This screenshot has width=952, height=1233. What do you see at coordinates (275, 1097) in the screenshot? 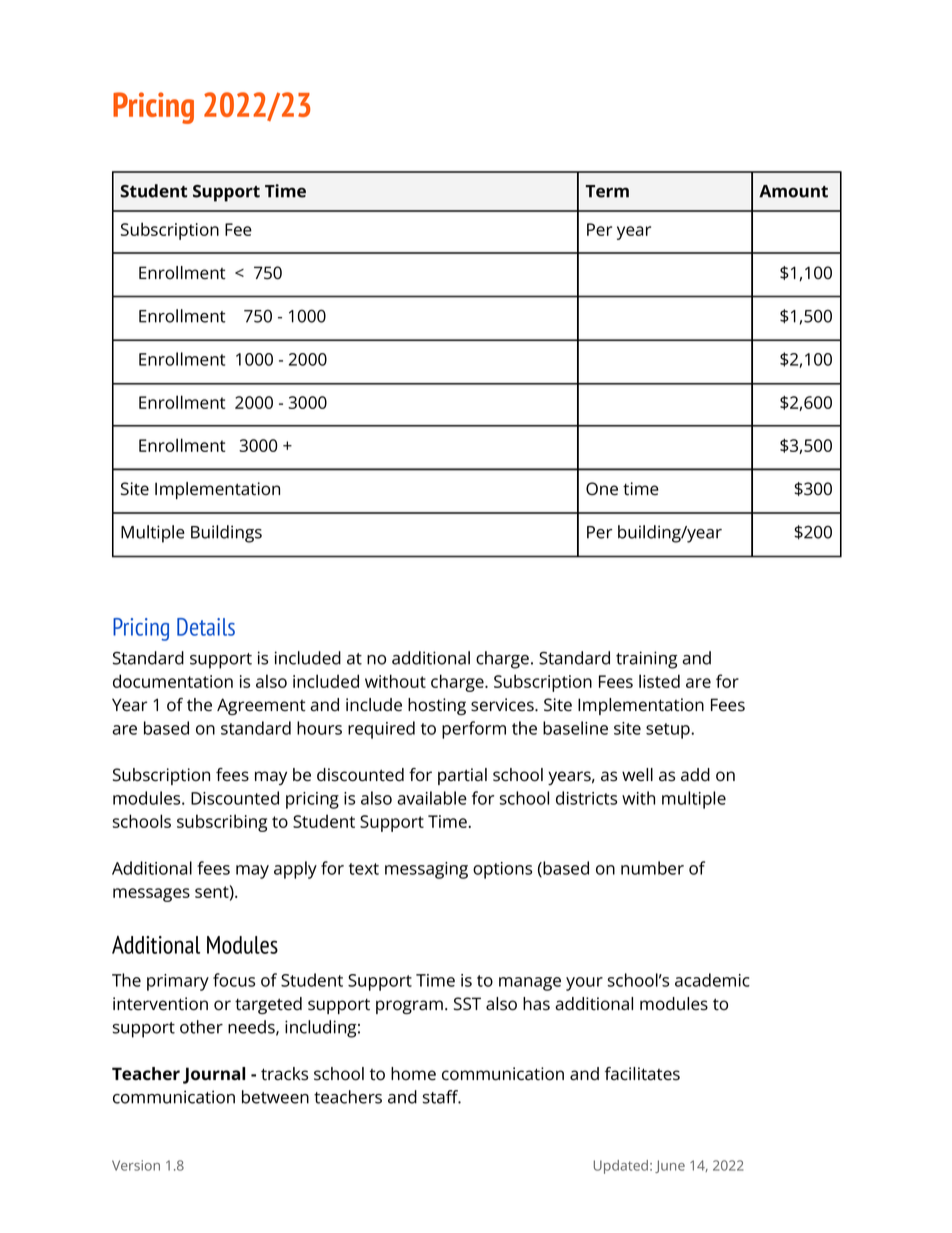
I see `between` at bounding box center [275, 1097].
